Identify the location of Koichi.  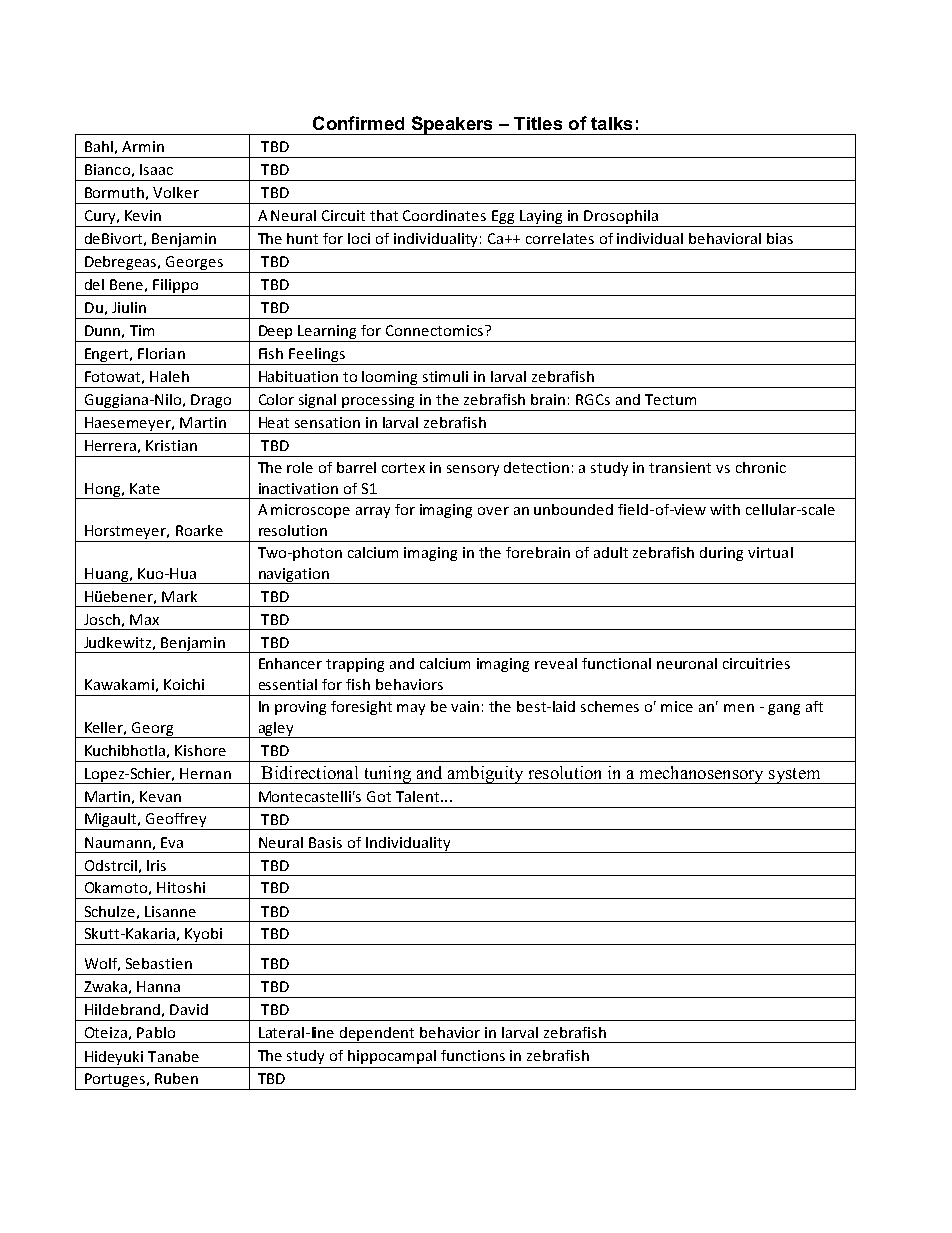
(184, 684).
